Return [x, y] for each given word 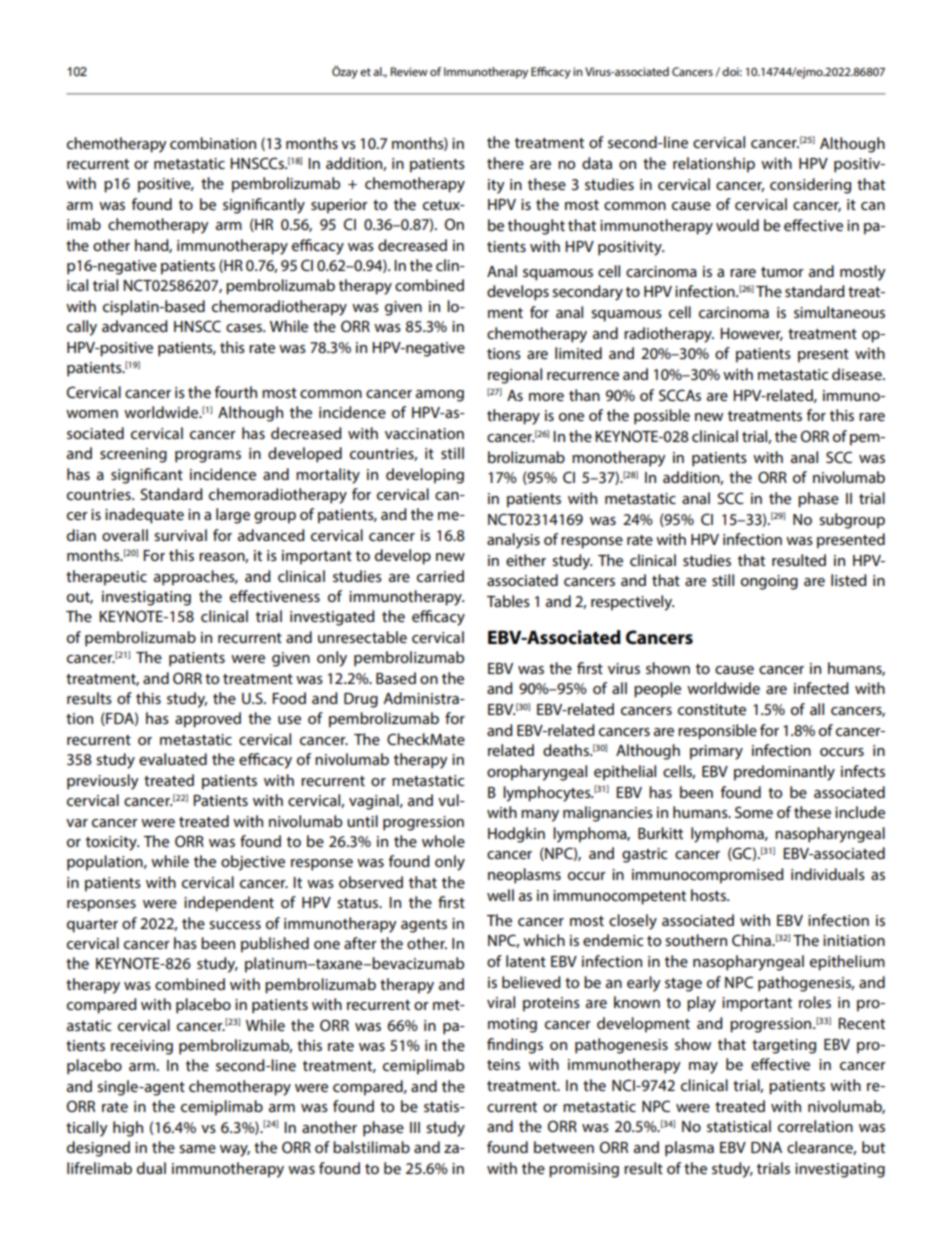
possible [662, 417]
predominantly [784, 773]
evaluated [173, 759]
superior [339, 206]
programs [208, 457]
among [440, 396]
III [415, 1127]
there [505, 163]
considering [810, 186]
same [197, 1149]
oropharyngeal [537, 773]
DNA [766, 1147]
